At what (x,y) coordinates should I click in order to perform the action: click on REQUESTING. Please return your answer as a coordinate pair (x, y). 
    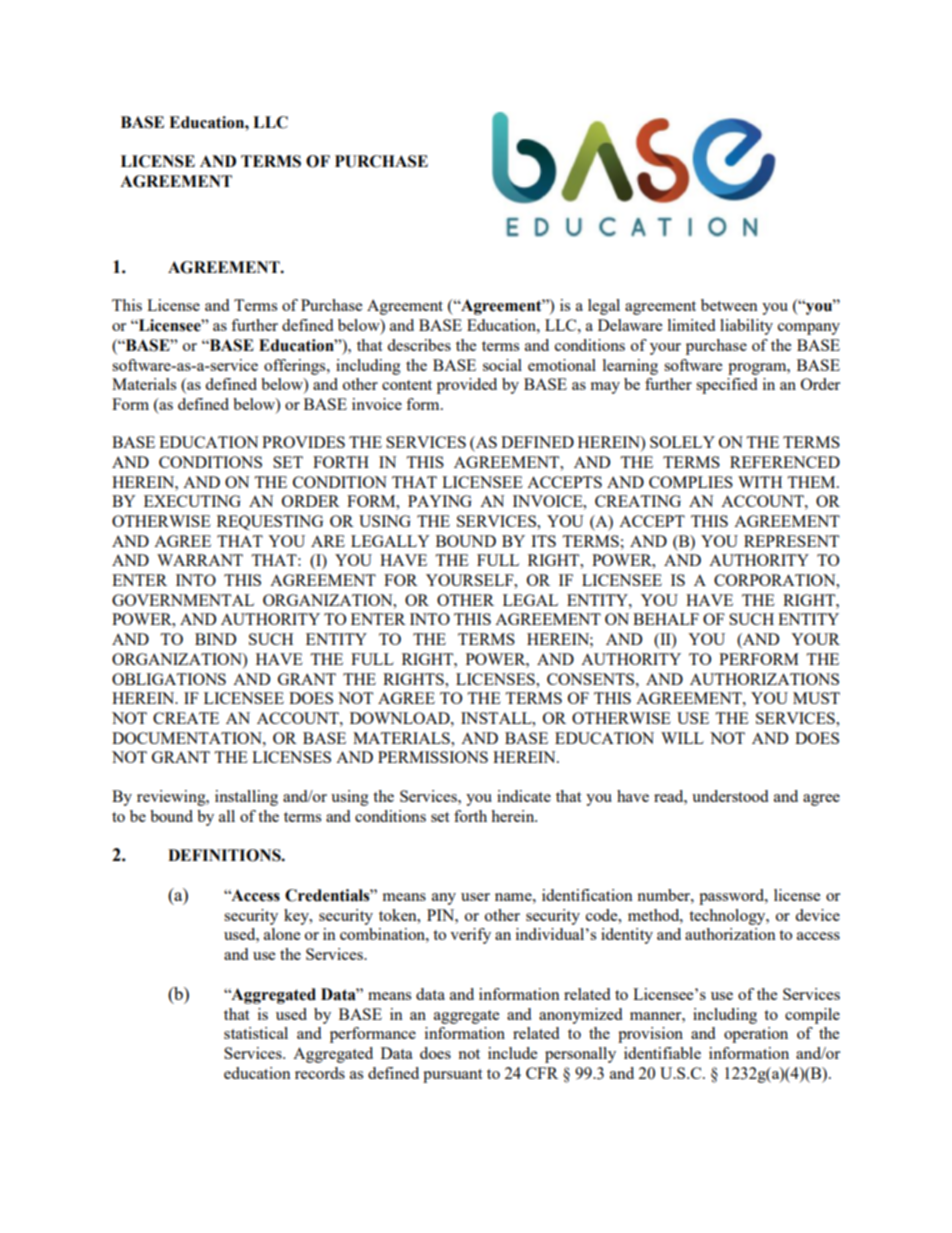
    Looking at the image, I should click on (270, 522).
